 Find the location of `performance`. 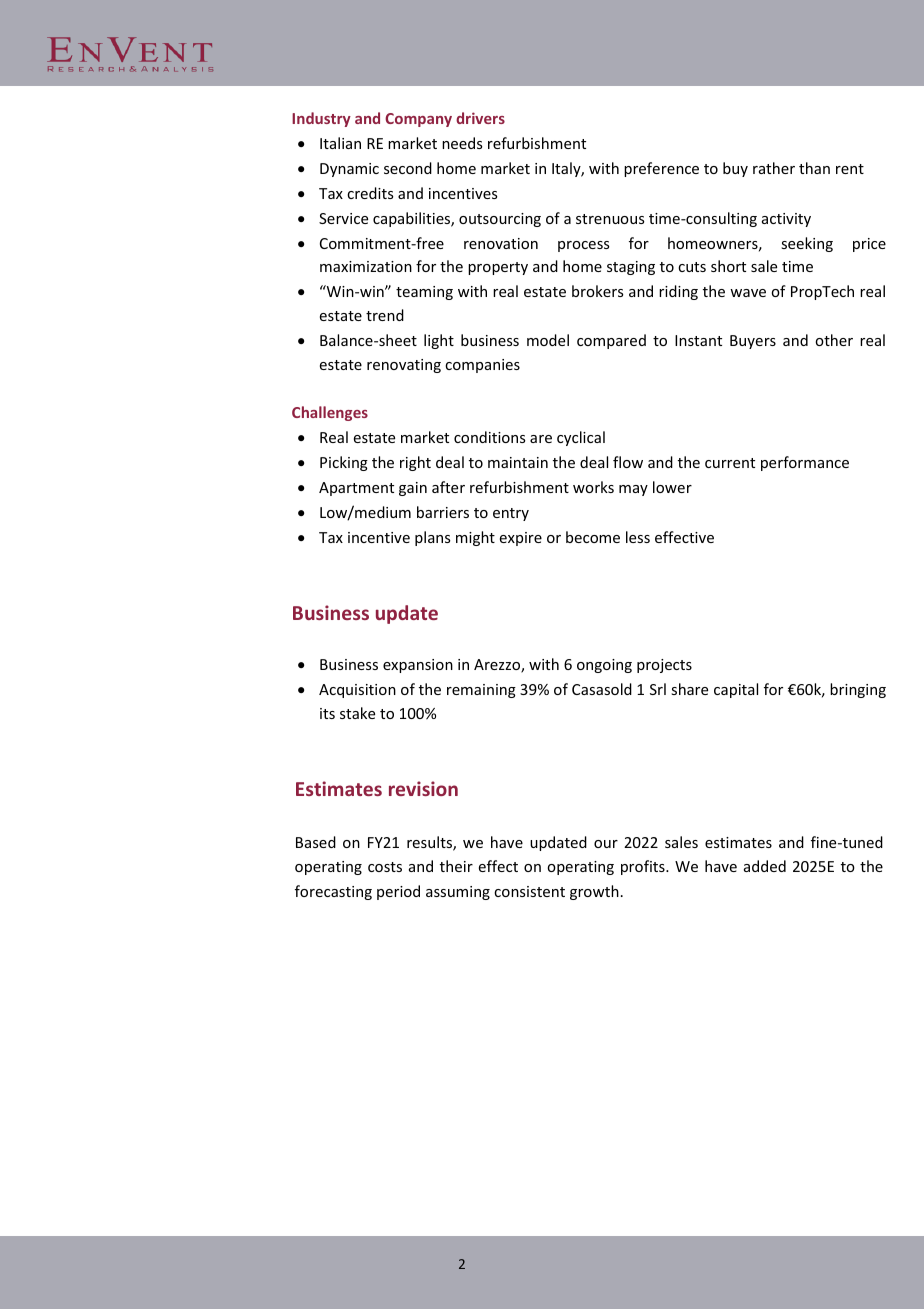

performance is located at coordinates (805, 463).
